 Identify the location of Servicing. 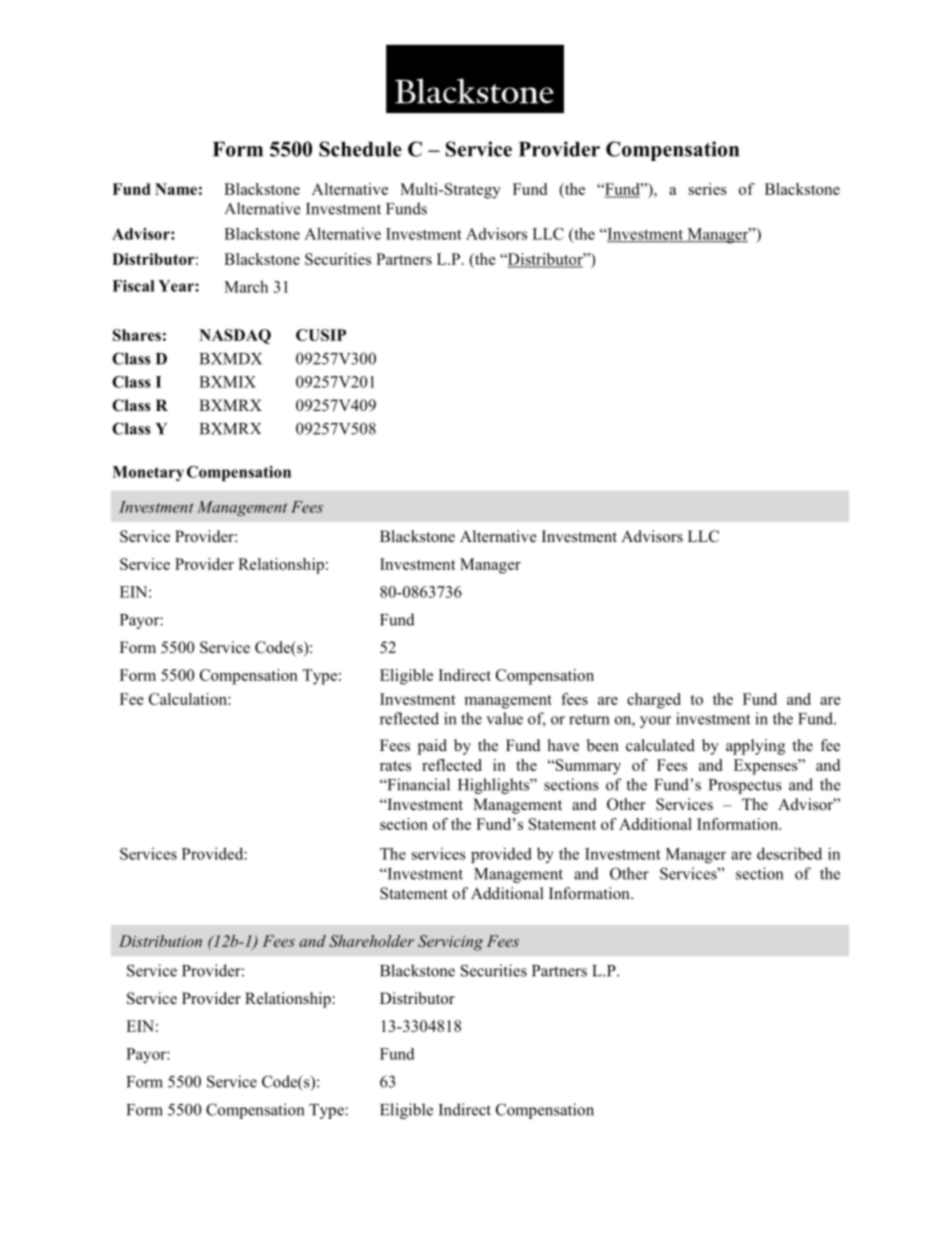
(450, 943).
